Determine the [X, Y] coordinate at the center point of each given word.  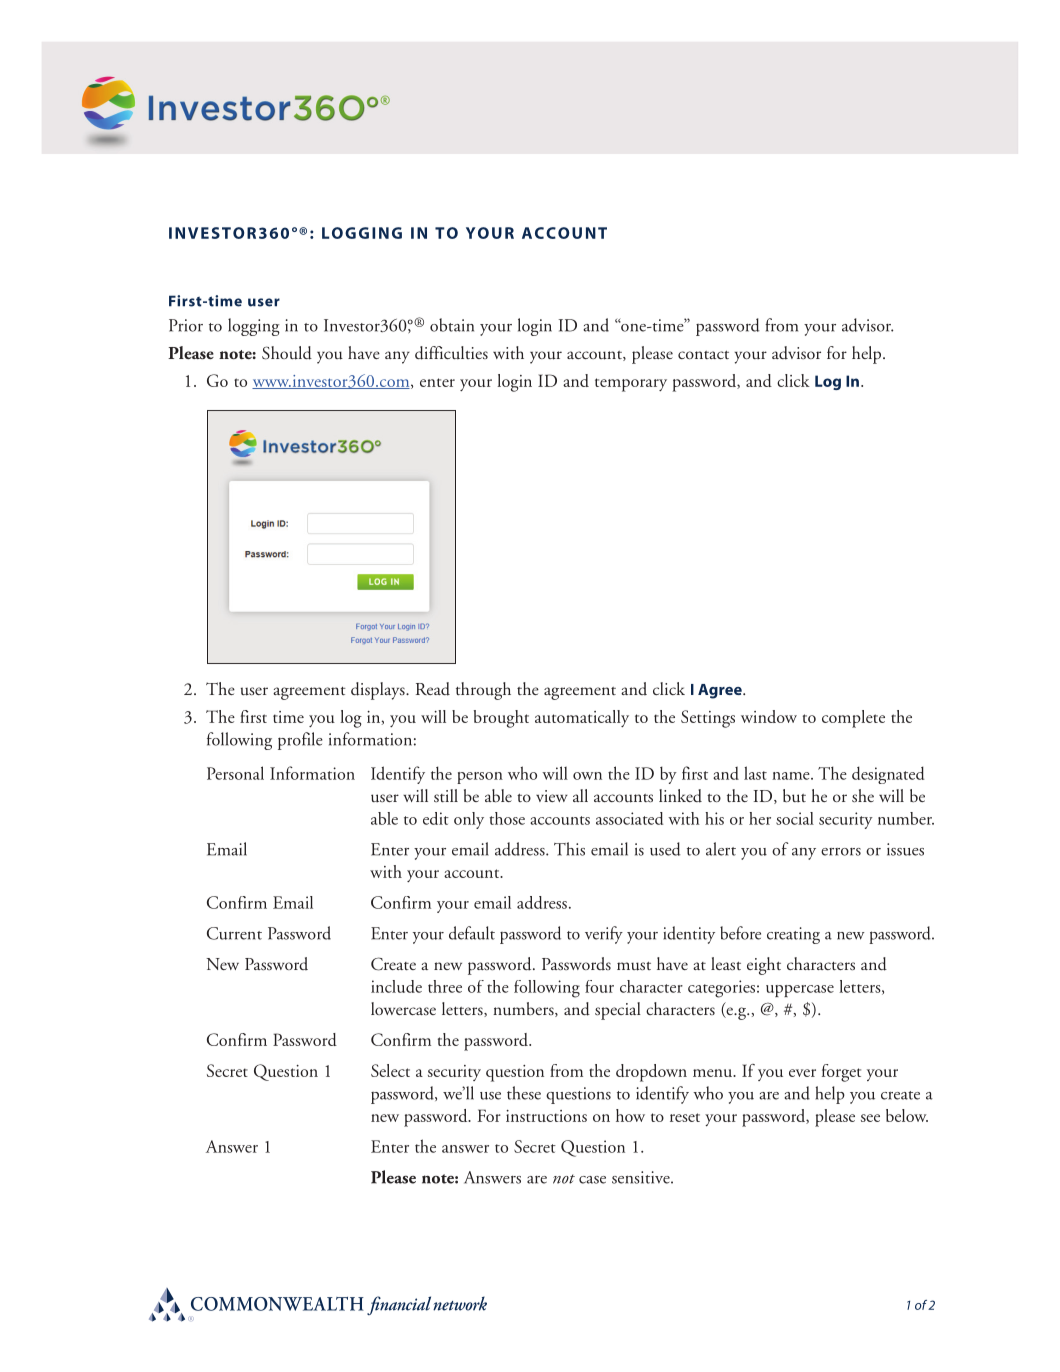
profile [300, 741]
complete [853, 719]
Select [390, 1070]
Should [287, 353]
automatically [582, 718]
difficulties [451, 353]
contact [703, 355]
